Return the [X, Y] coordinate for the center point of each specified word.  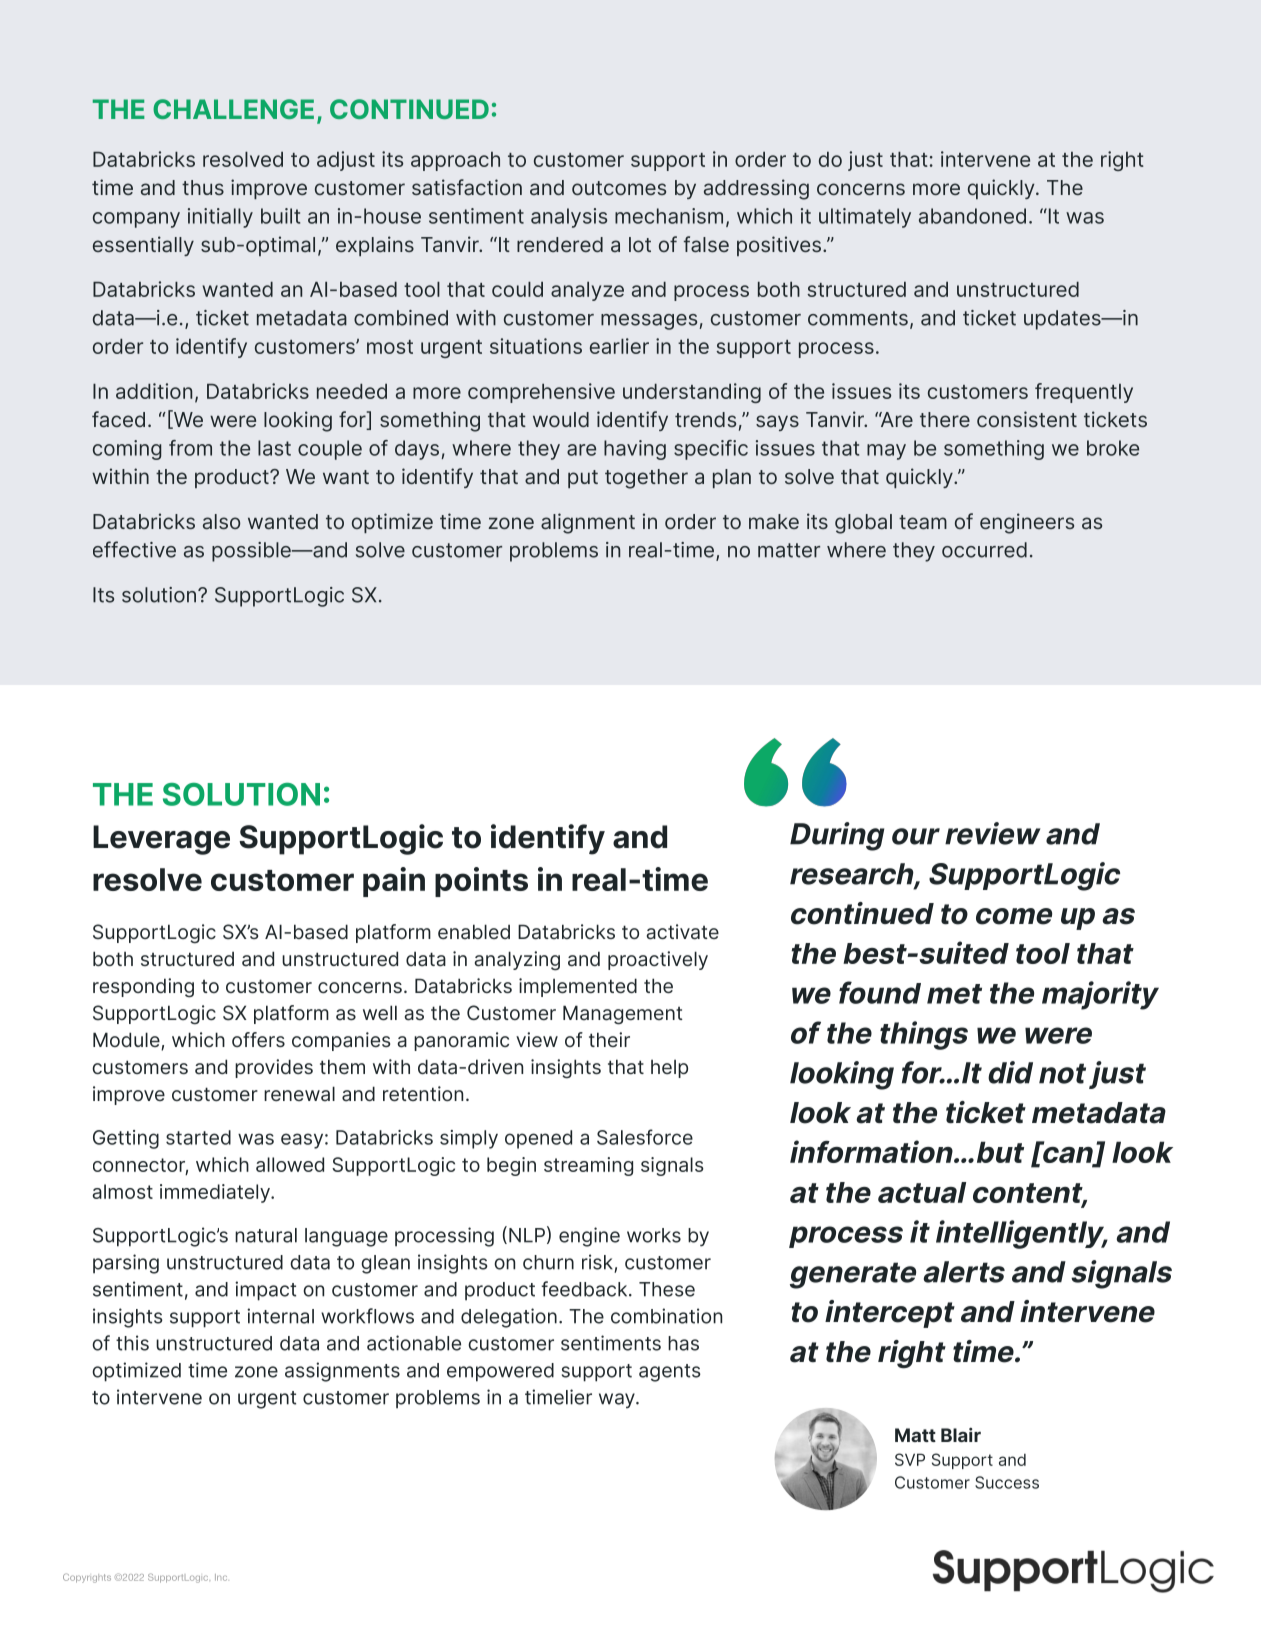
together [646, 479]
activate [683, 932]
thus [203, 187]
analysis [569, 218]
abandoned [972, 216]
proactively [658, 960]
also [221, 522]
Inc [221, 1577]
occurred [984, 550]
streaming [588, 1166]
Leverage [161, 840]
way [618, 1400]
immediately [216, 1193]
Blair [961, 1435]
